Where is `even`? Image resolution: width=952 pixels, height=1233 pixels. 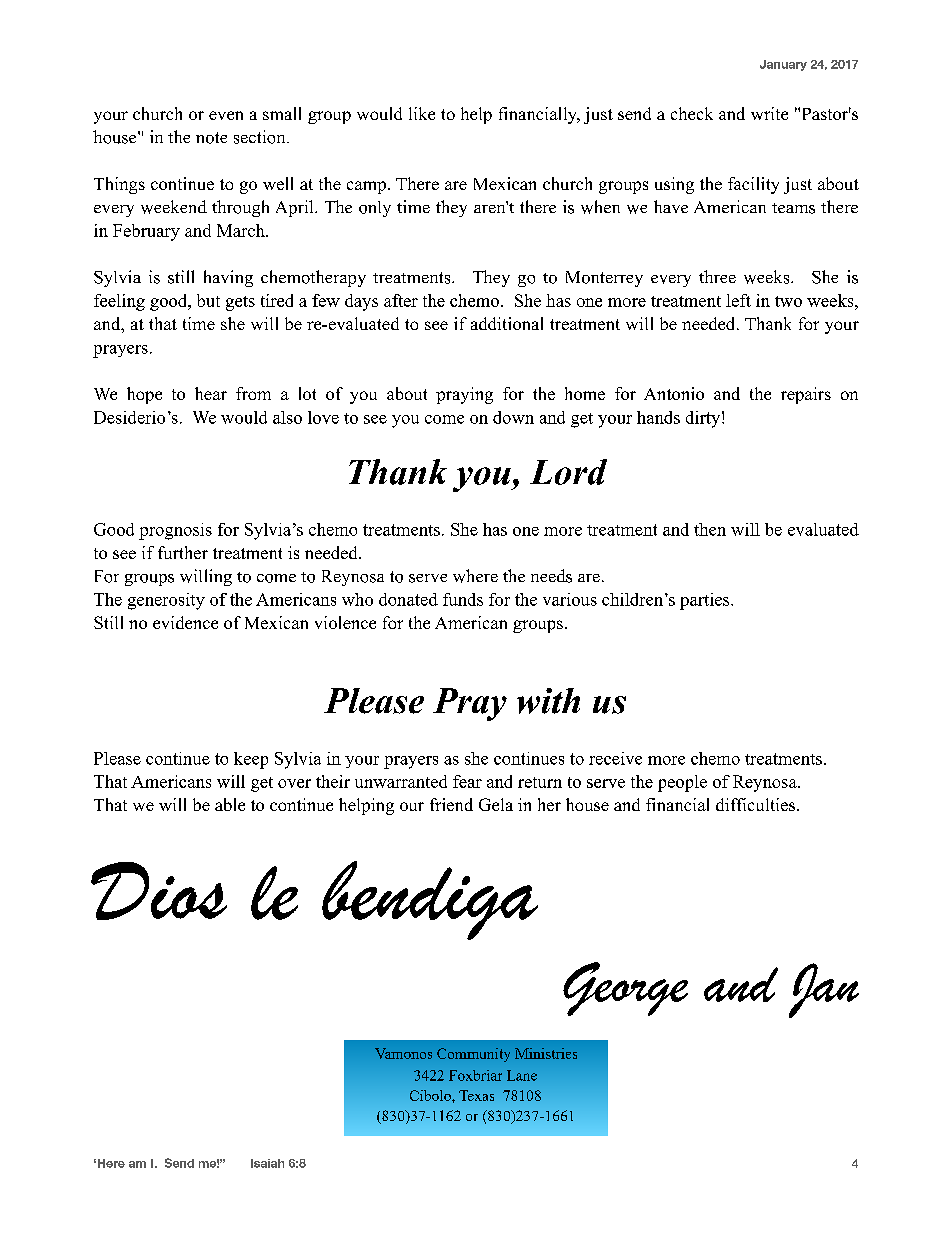
even is located at coordinates (226, 115).
